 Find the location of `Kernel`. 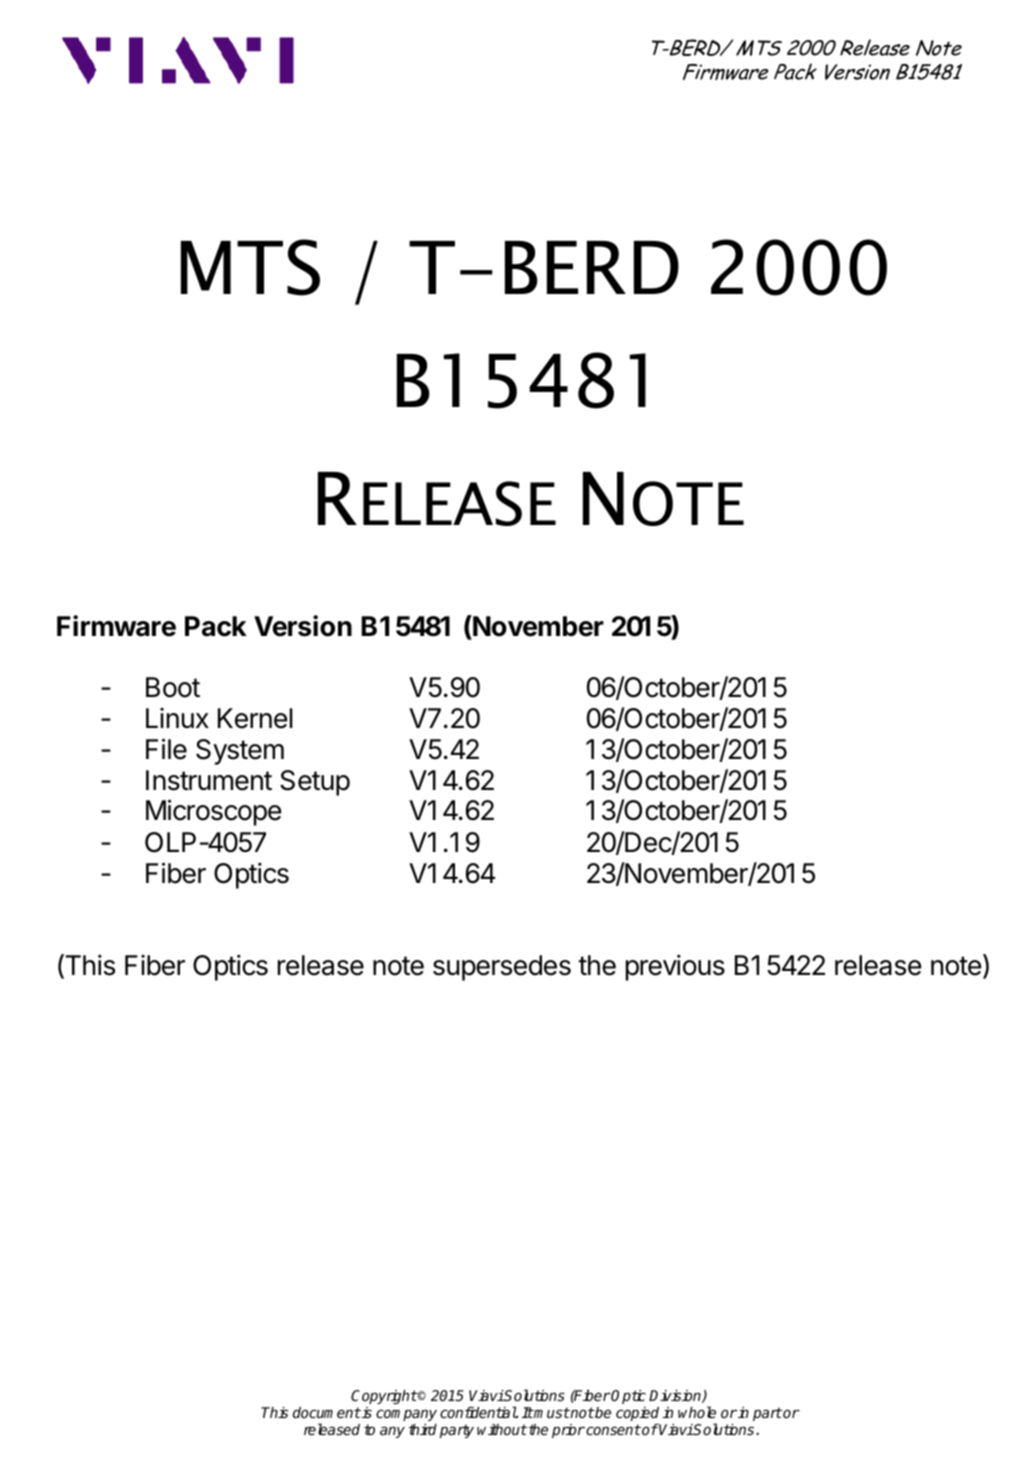

Kernel is located at coordinates (255, 718).
